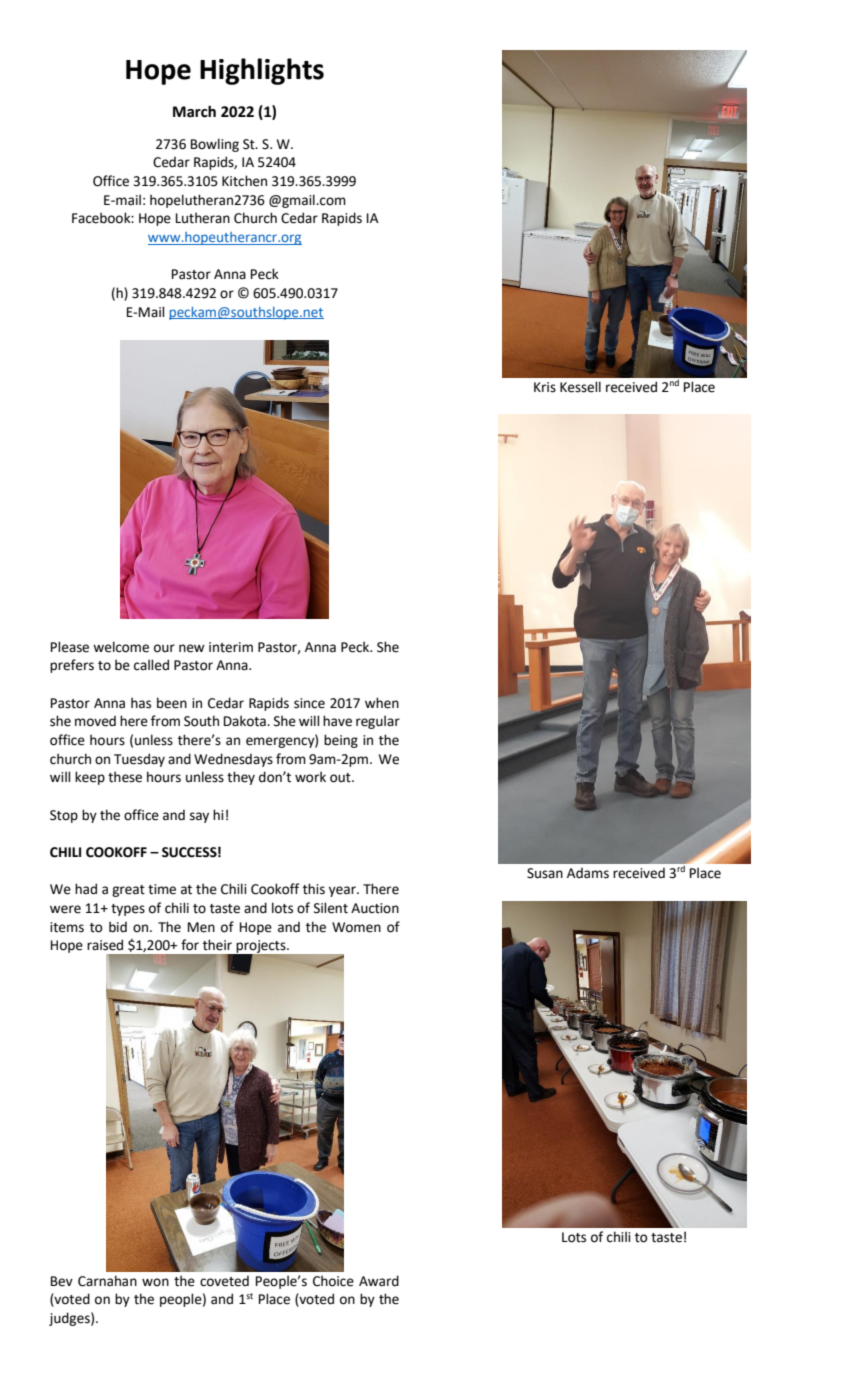  I want to click on welcome, so click(121, 647).
